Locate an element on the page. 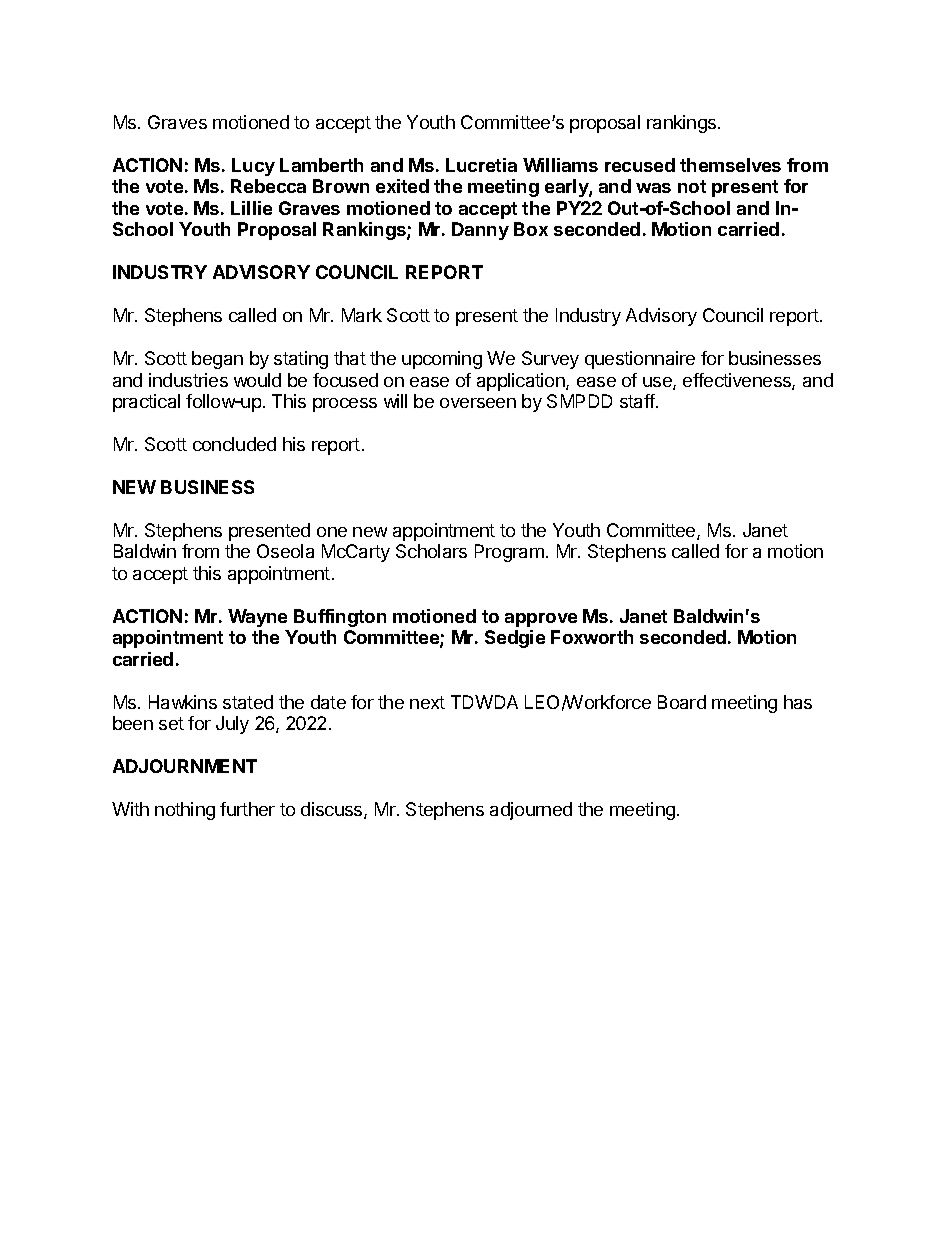 The height and width of the document is (1233, 952). concluded is located at coordinates (234, 444).
